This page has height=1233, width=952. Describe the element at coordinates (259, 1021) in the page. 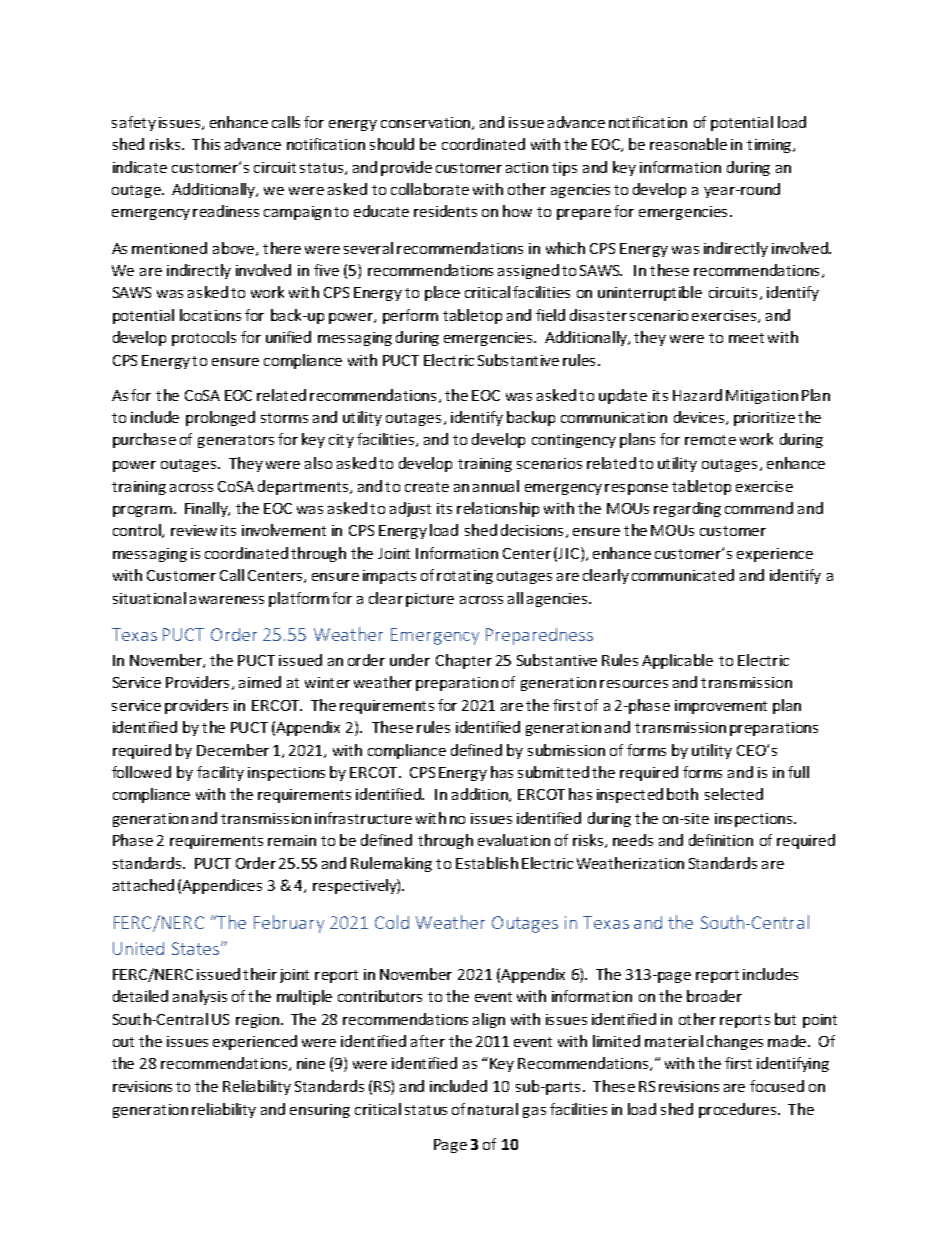

I see `region` at that location.
